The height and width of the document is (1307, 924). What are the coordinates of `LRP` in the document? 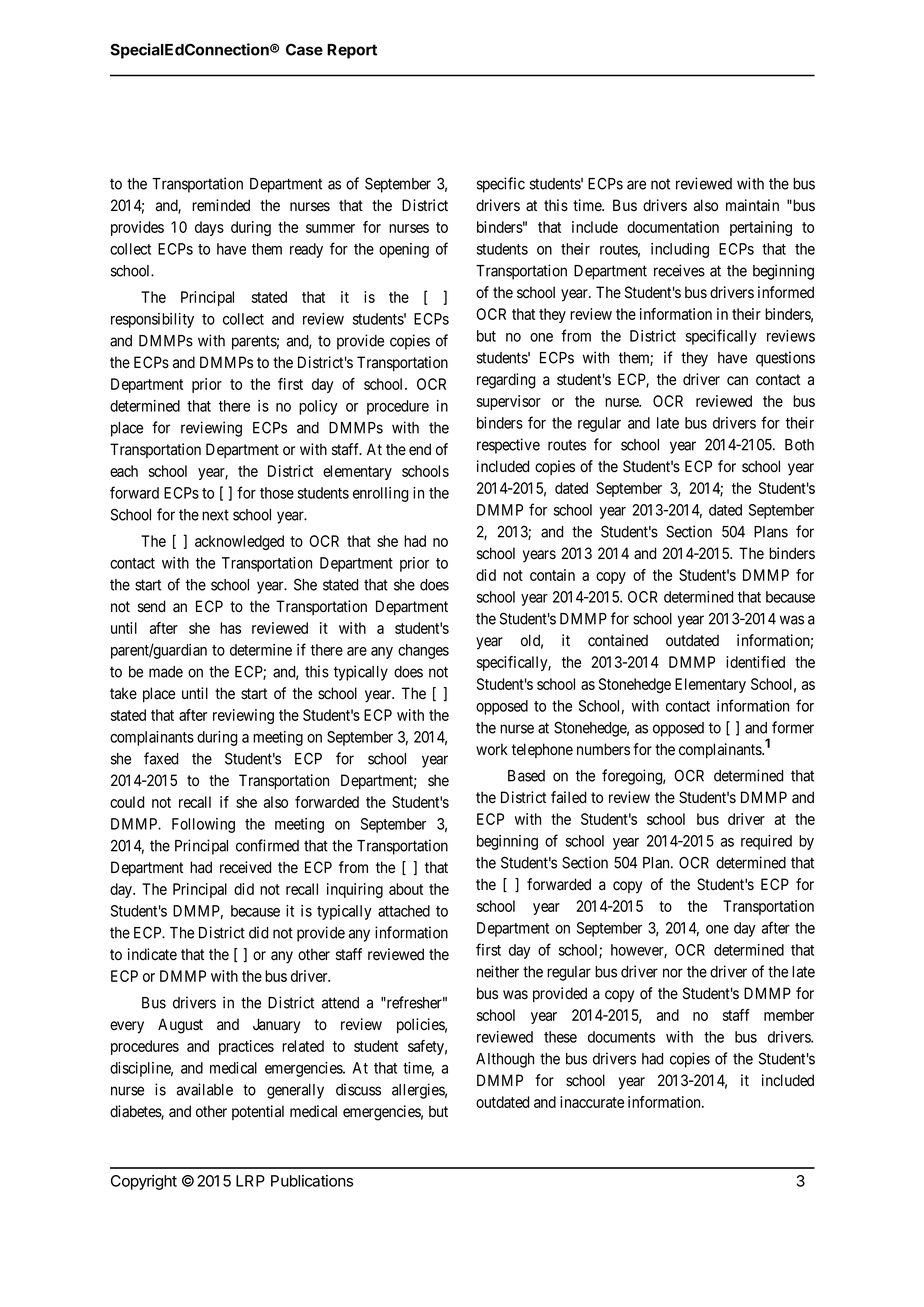 It's located at (250, 1181).
